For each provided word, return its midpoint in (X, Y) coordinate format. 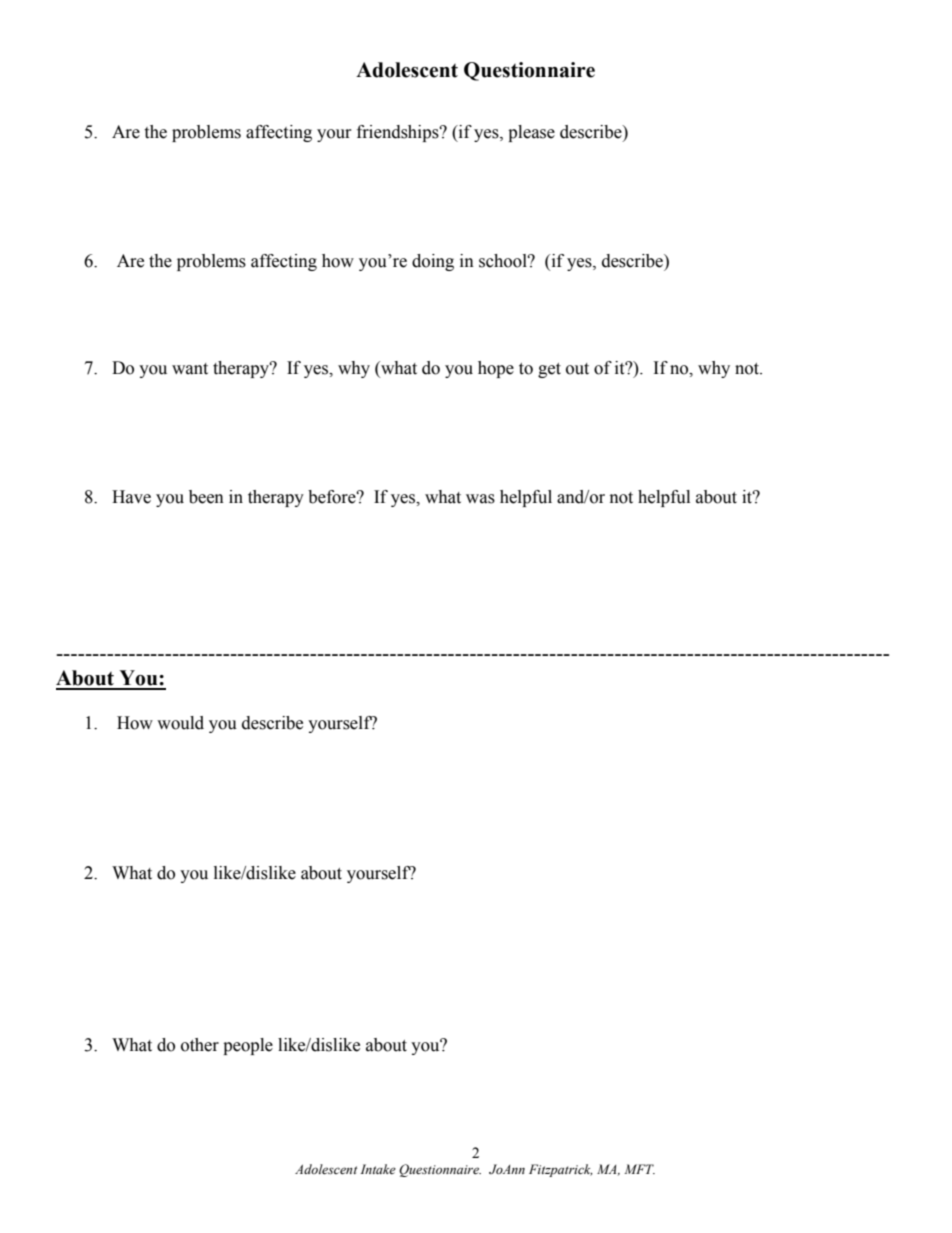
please (531, 133)
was (480, 499)
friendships (399, 133)
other (200, 1045)
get (549, 370)
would (180, 723)
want (190, 369)
